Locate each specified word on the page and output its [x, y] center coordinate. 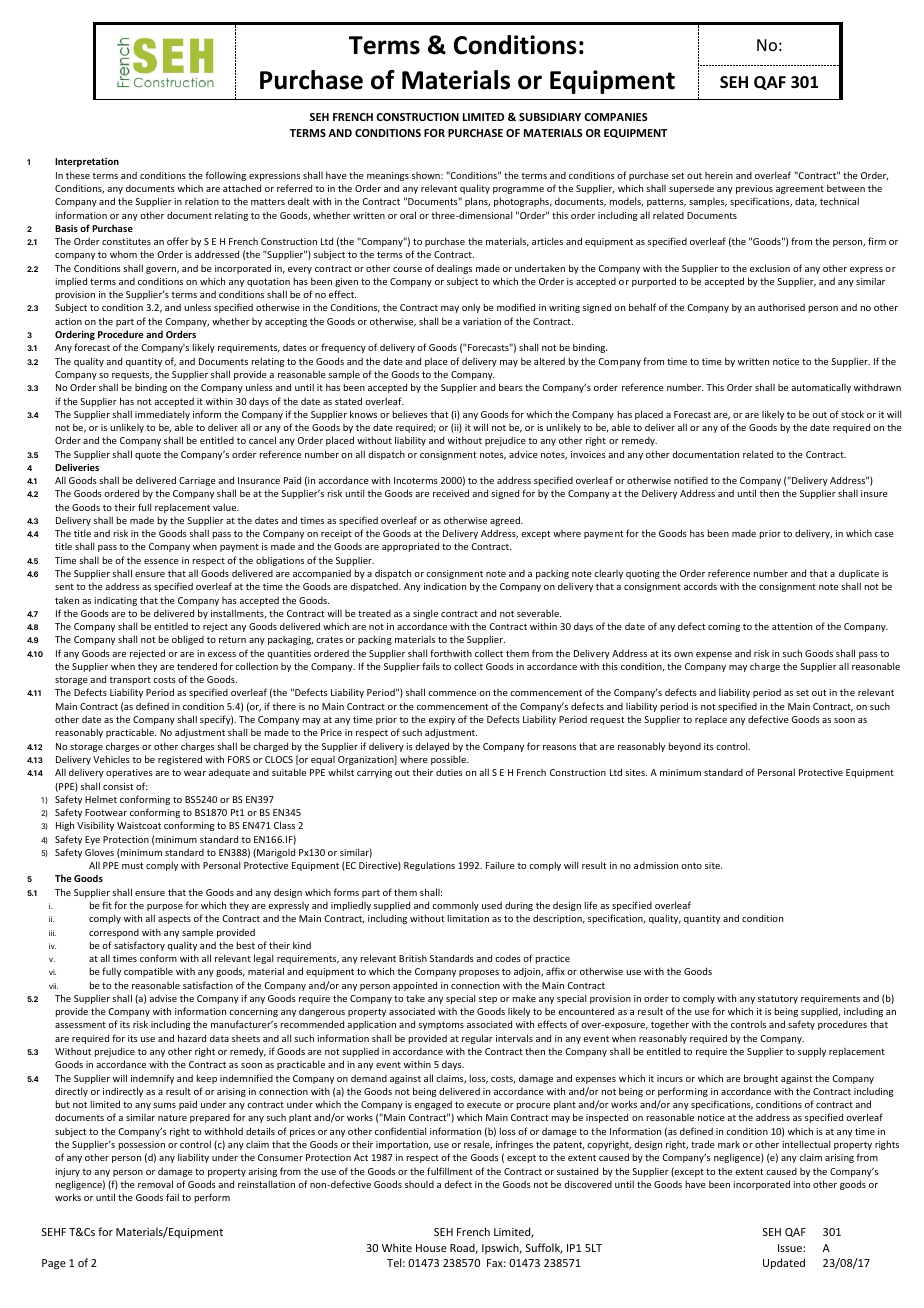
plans [477, 202]
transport [130, 680]
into [801, 1184]
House [431, 1248]
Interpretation [87, 162]
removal [155, 1184]
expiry [442, 720]
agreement [800, 189]
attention [792, 626]
